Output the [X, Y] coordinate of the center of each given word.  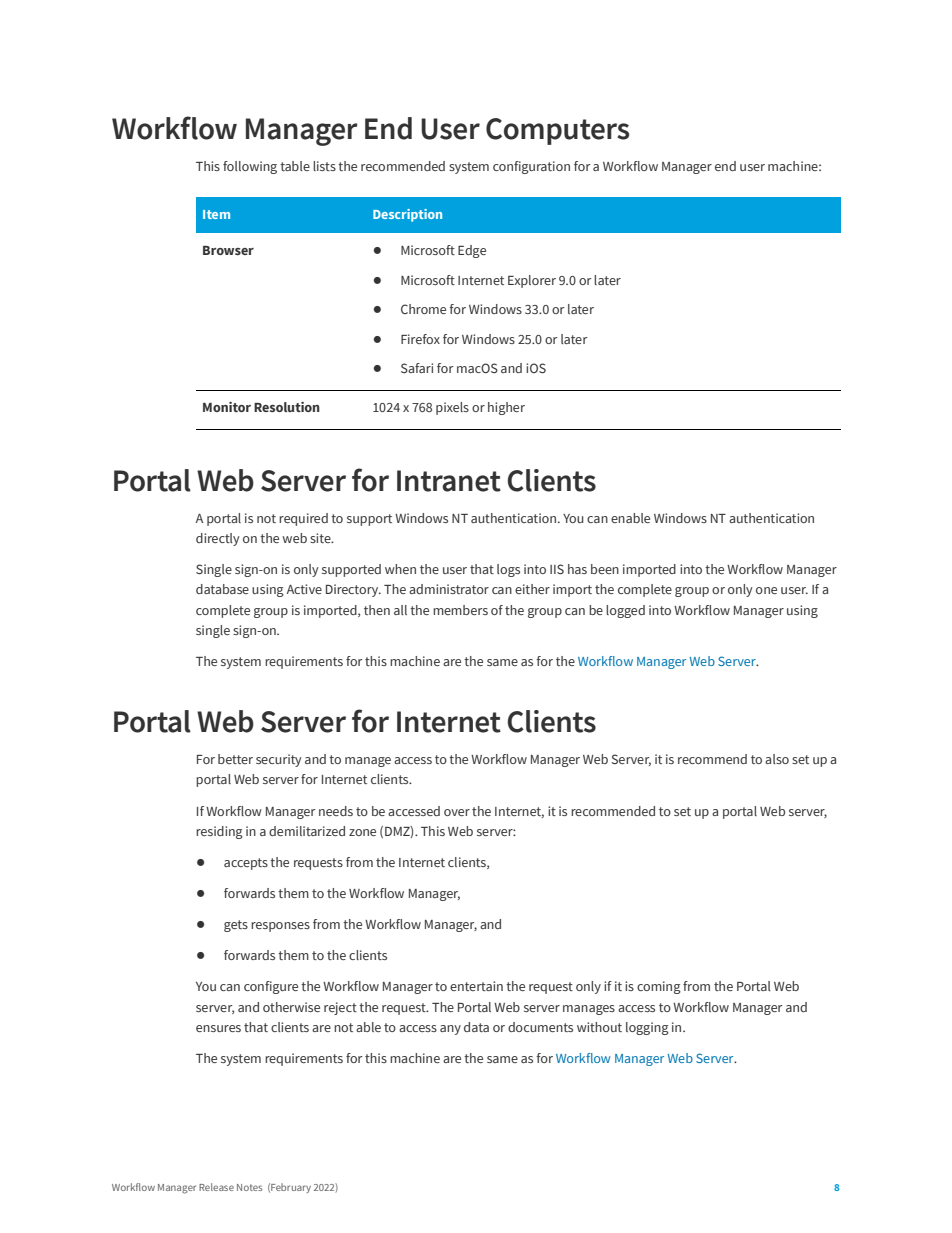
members [460, 610]
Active [304, 589]
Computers [557, 131]
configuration [531, 167]
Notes [249, 1187]
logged [625, 611]
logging [647, 1028]
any [450, 1030]
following [250, 167]
